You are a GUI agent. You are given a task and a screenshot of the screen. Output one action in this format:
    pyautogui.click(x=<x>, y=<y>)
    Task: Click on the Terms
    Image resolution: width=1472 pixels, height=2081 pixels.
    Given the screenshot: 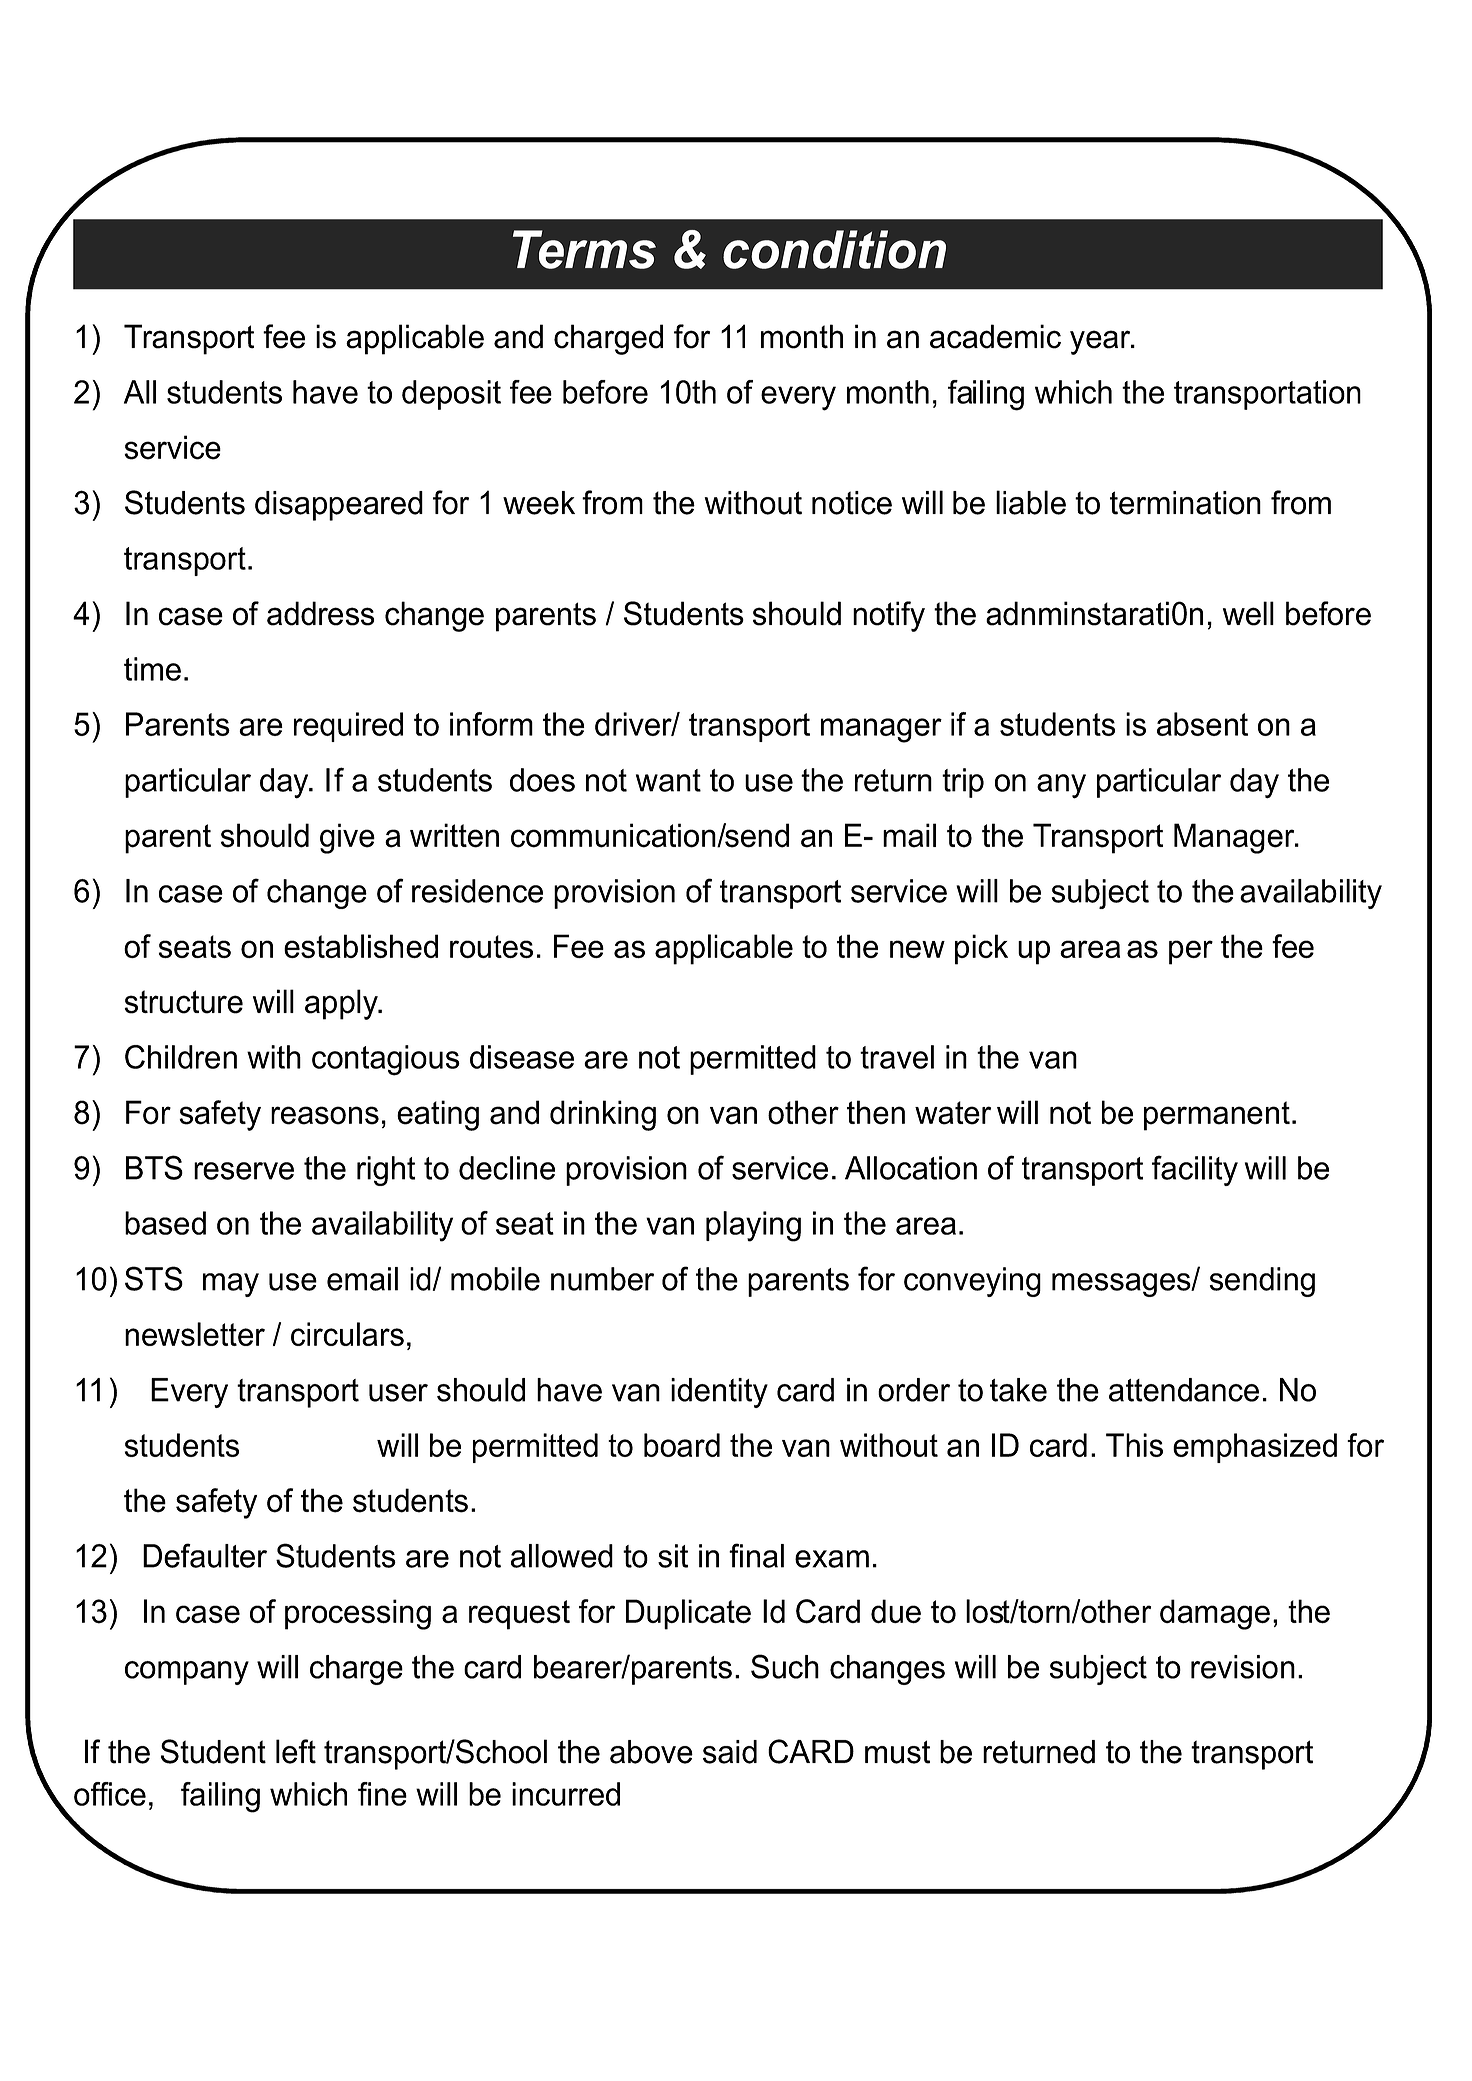 What is the action you would take?
    pyautogui.click(x=584, y=249)
